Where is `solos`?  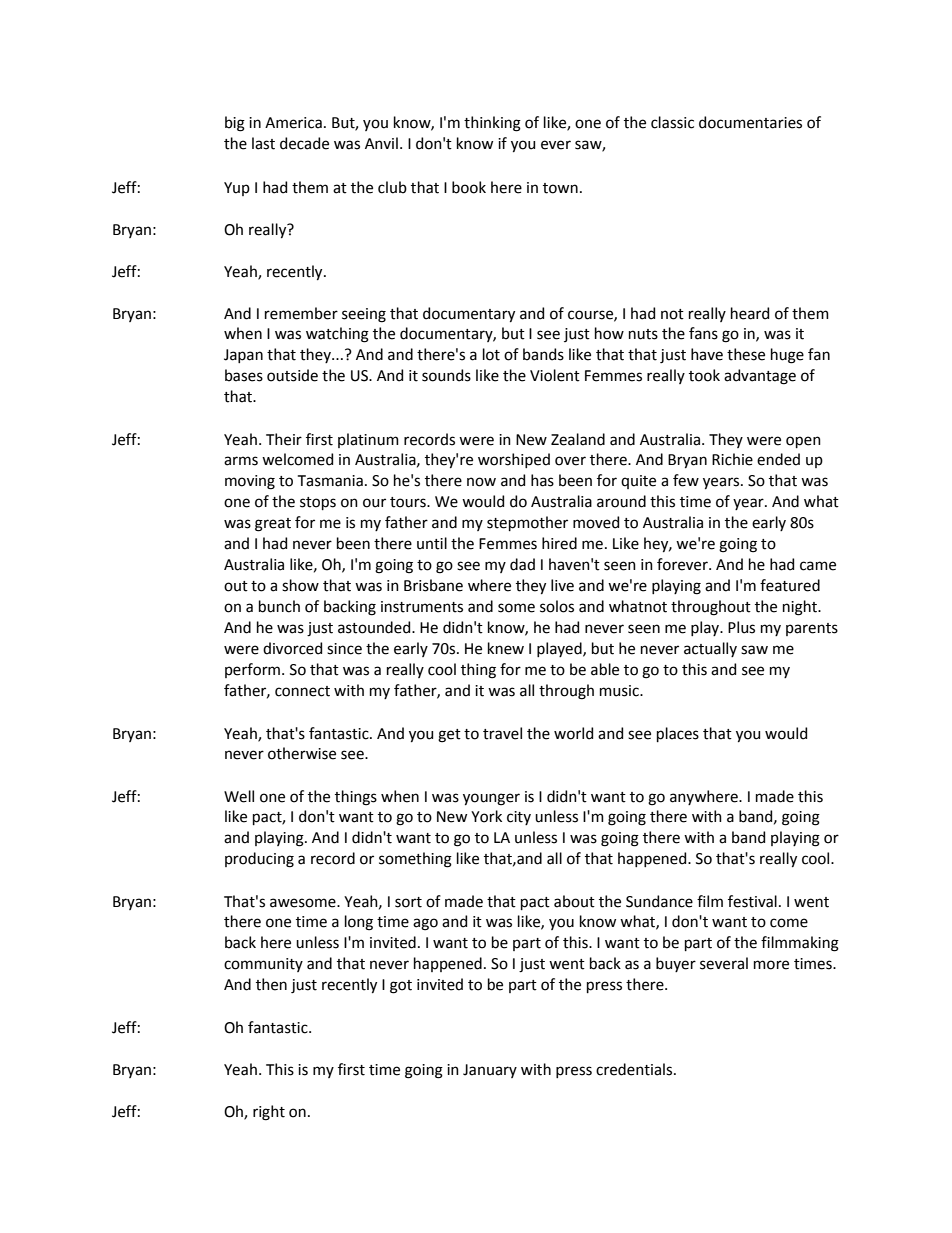 solos is located at coordinates (557, 606).
